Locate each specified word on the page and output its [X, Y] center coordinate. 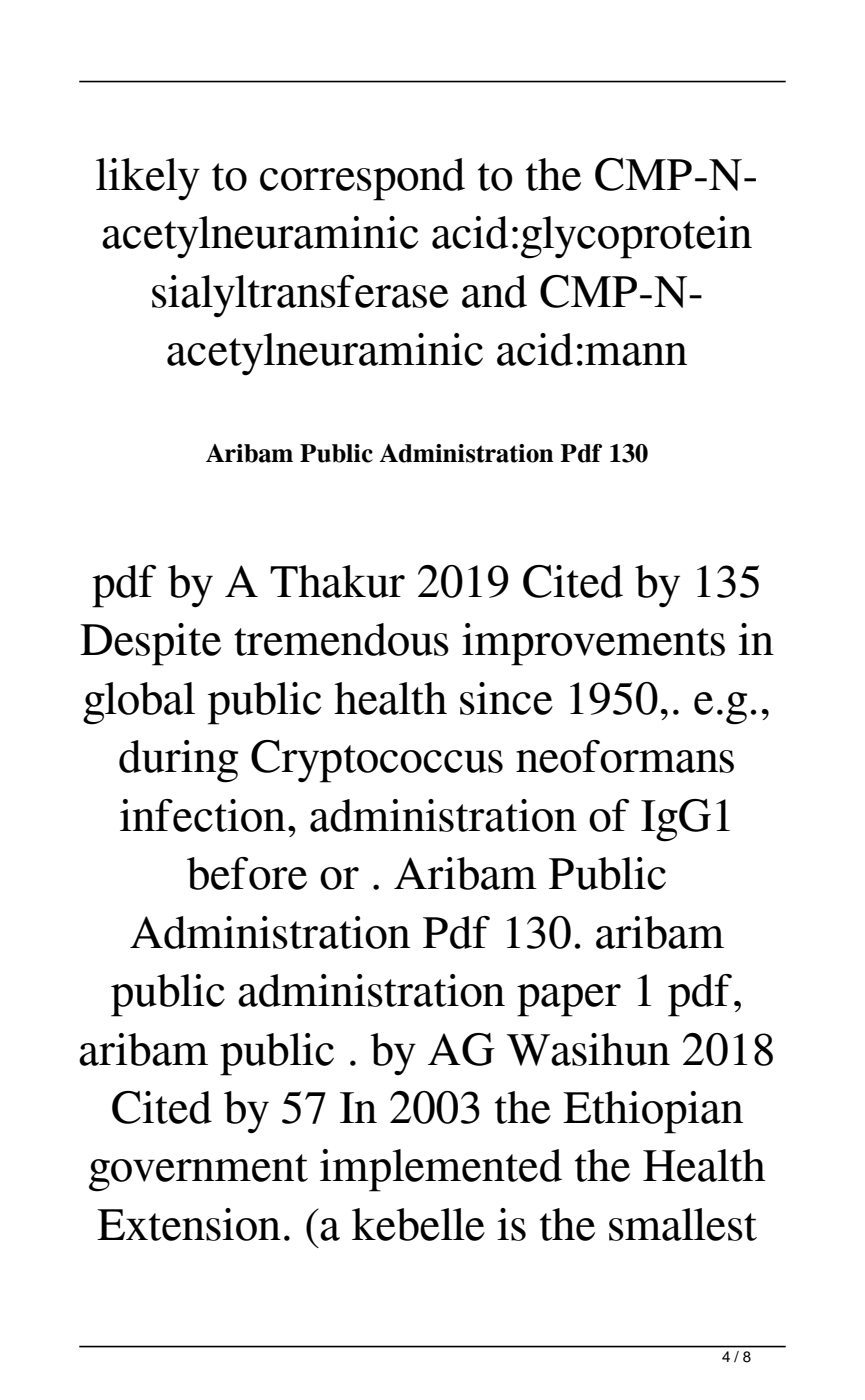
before [247, 873]
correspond [362, 179]
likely [148, 179]
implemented [441, 1170]
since [506, 698]
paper [569, 1000]
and [494, 291]
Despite [150, 644]
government [198, 1173]
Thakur [337, 581]
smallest [683, 1224]
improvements [593, 644]
